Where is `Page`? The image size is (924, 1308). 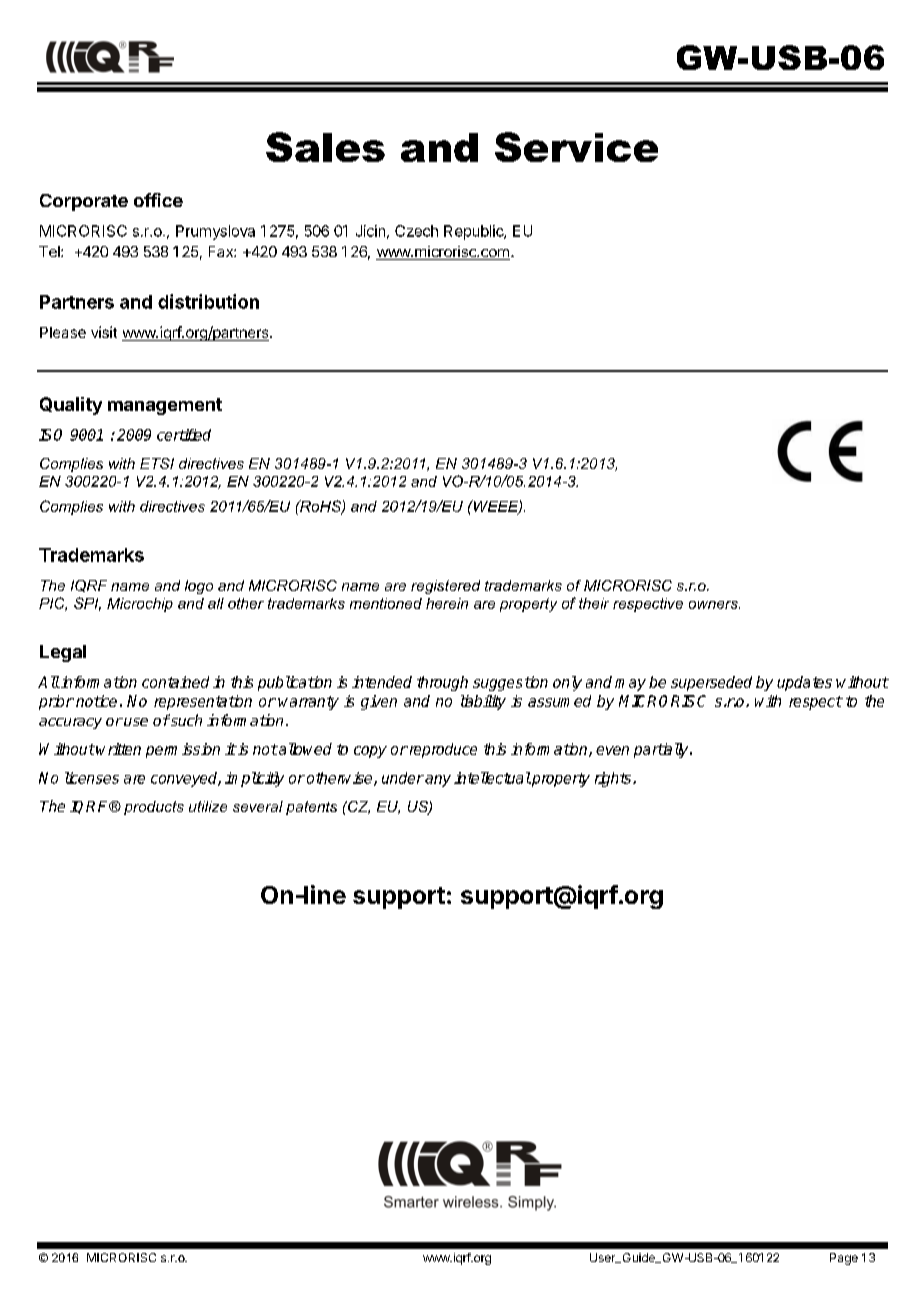 Page is located at coordinates (844, 1259).
